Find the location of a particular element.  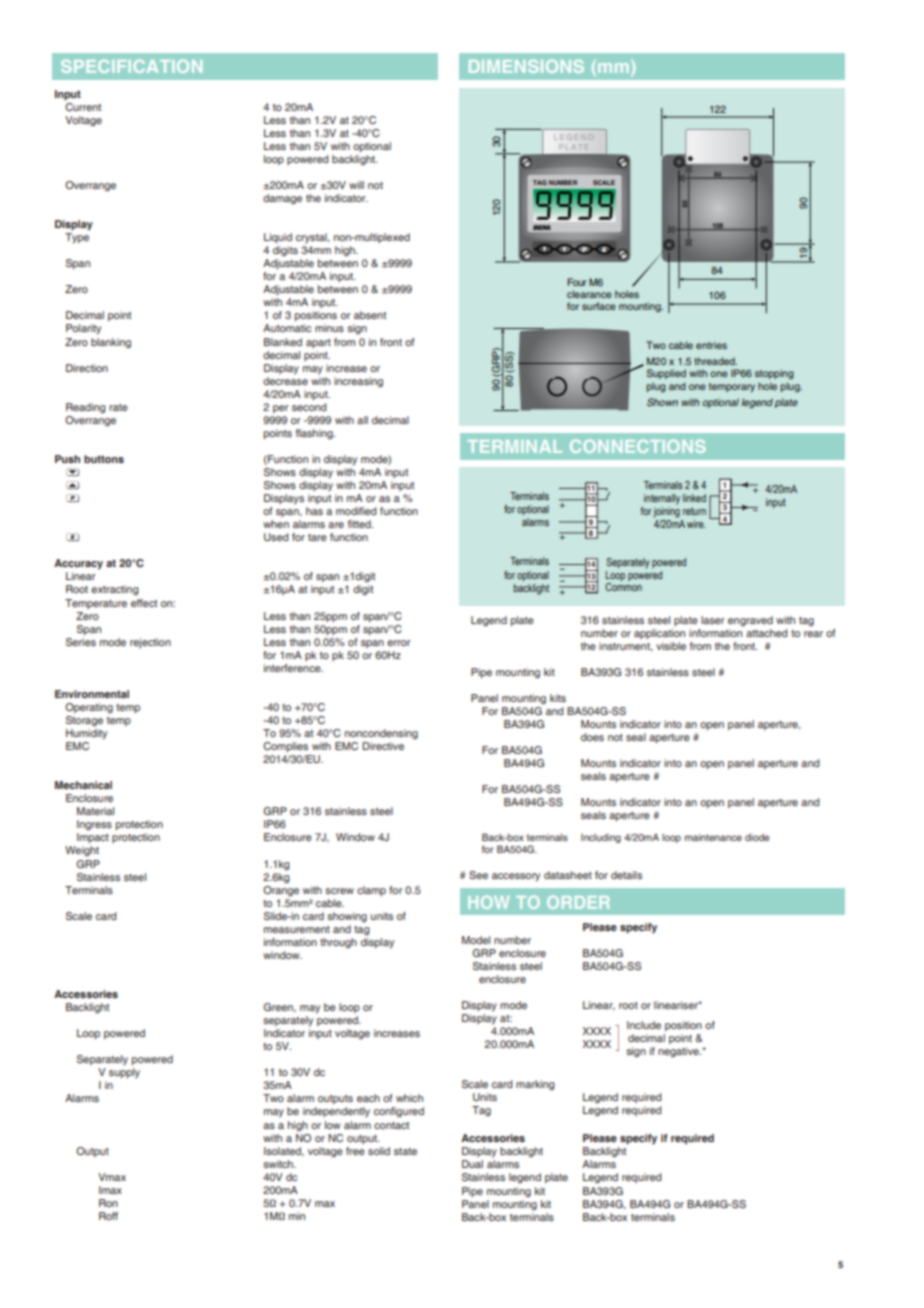

switch is located at coordinates (279, 1164).
